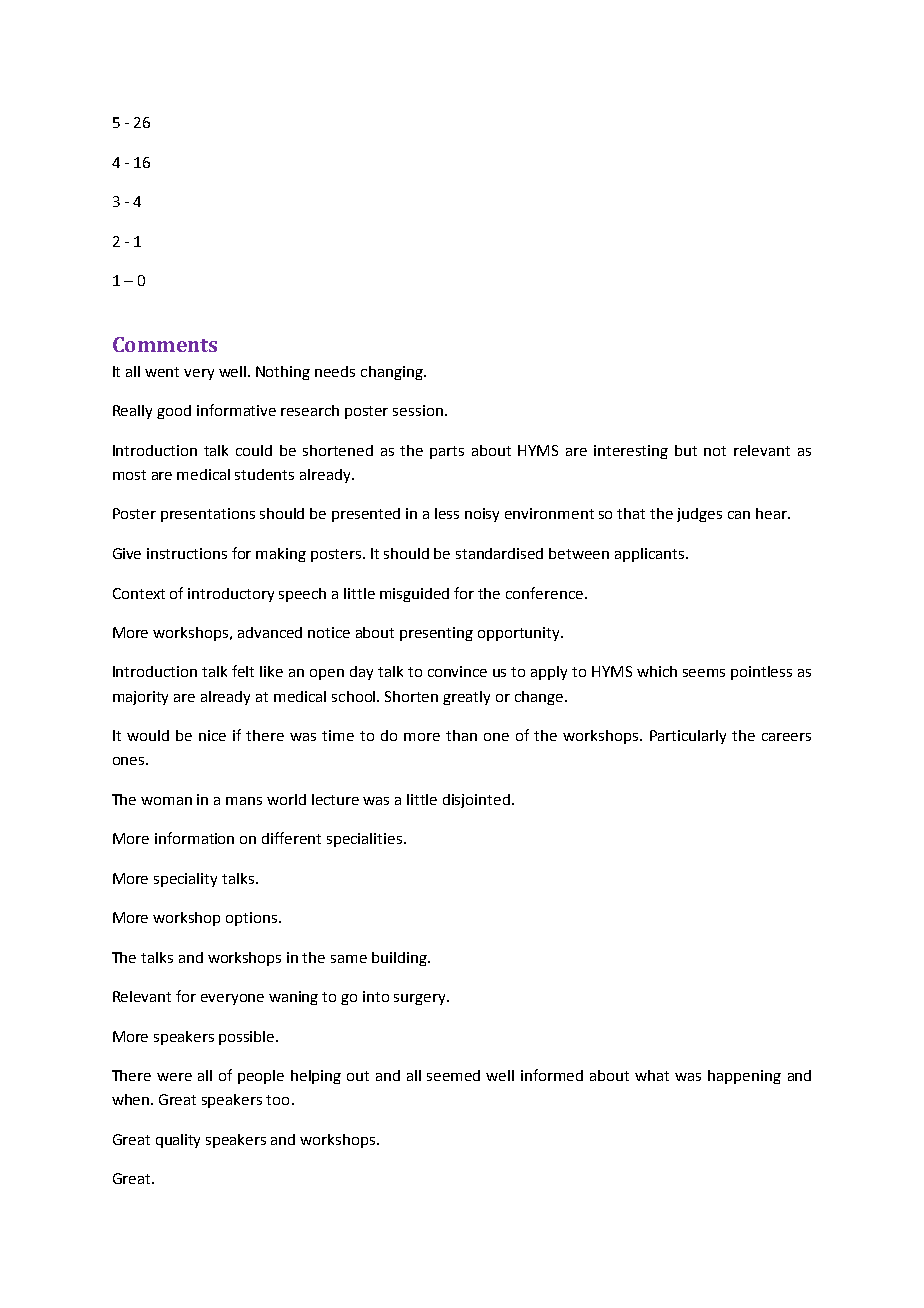 The height and width of the document is (1308, 924). I want to click on seems, so click(704, 673).
